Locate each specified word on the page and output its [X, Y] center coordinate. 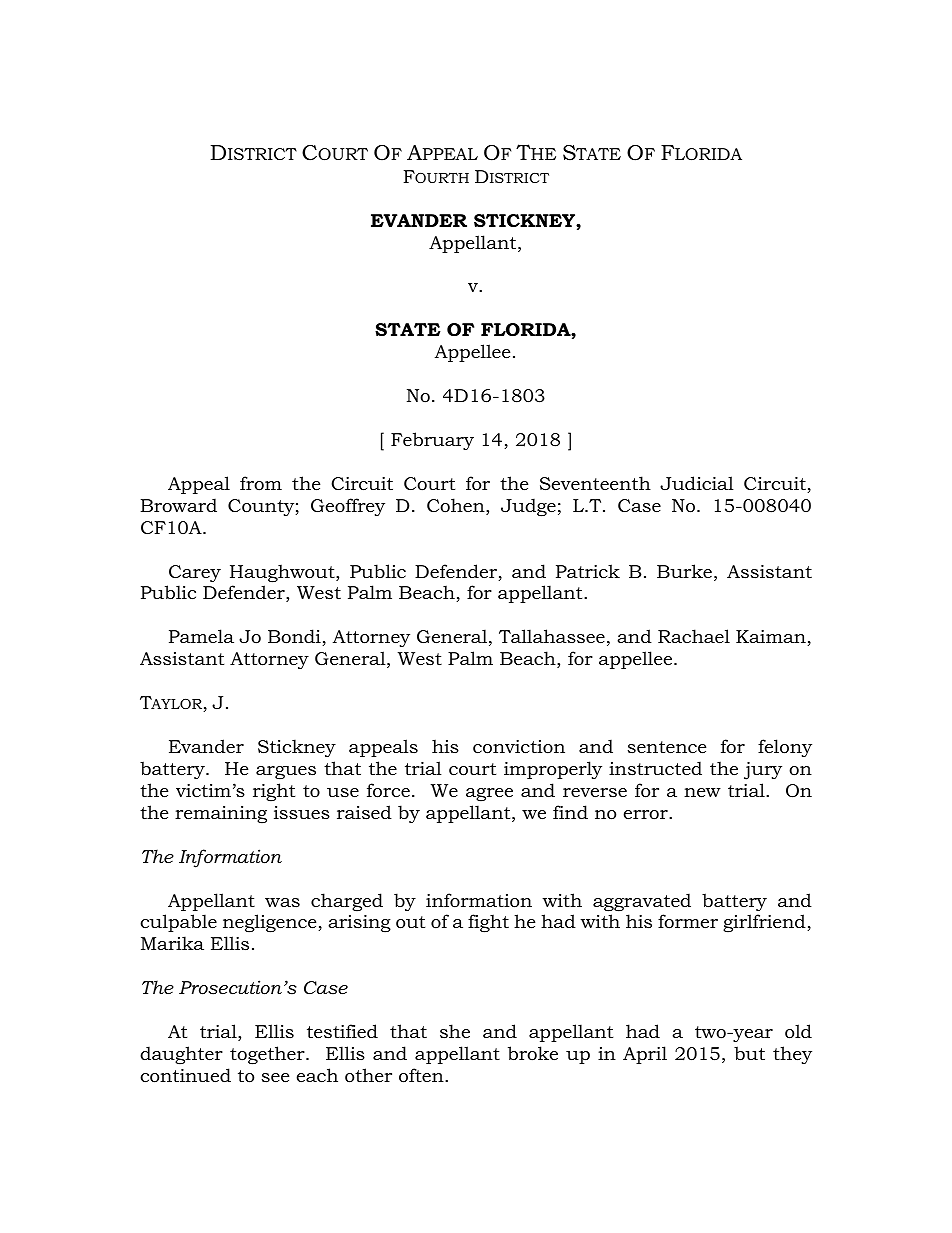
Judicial [697, 483]
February [432, 441]
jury [763, 771]
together [268, 1055]
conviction [519, 747]
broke [533, 1053]
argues [286, 772]
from [261, 483]
